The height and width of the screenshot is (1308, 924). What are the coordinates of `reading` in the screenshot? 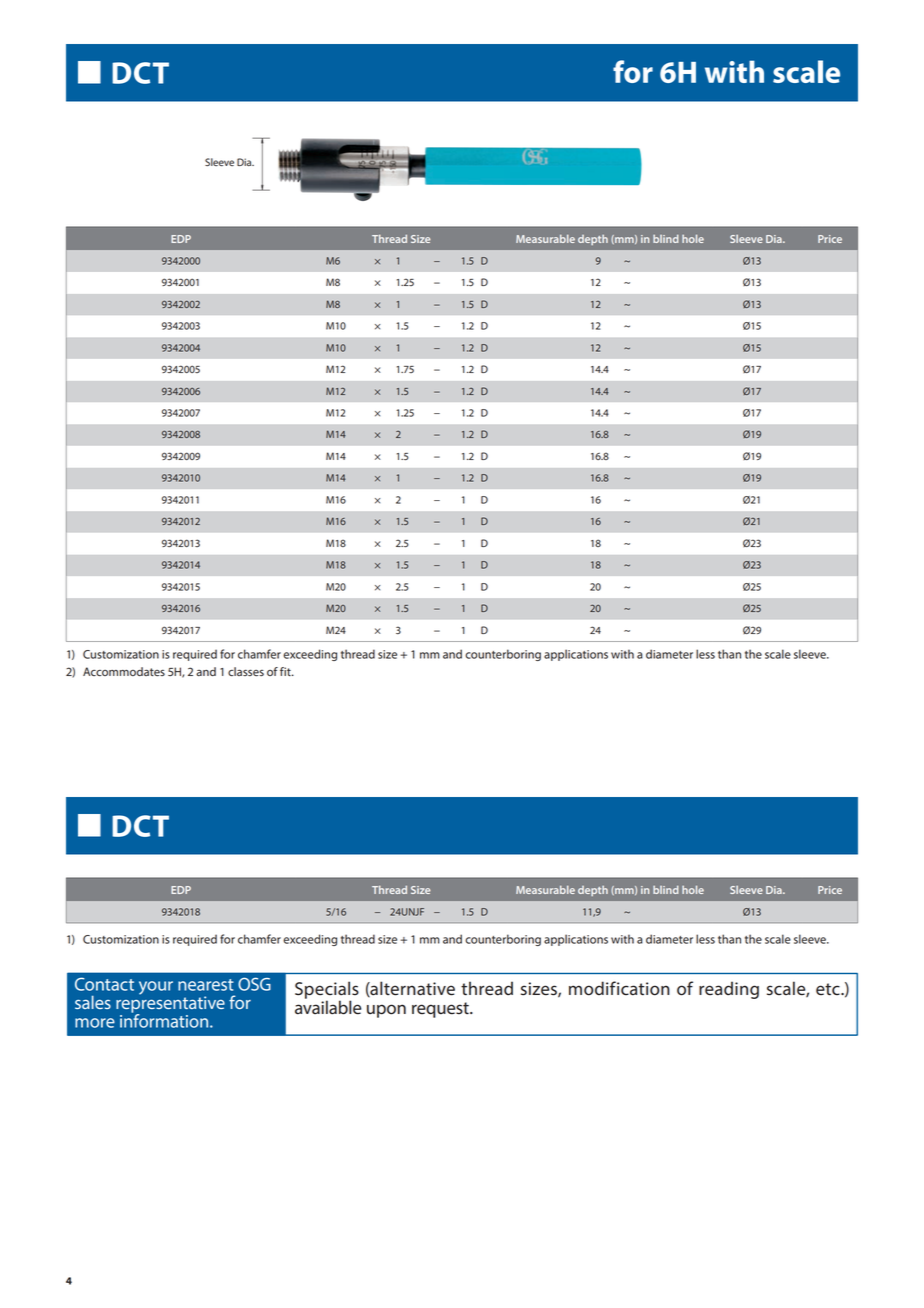 It's located at (729, 990).
